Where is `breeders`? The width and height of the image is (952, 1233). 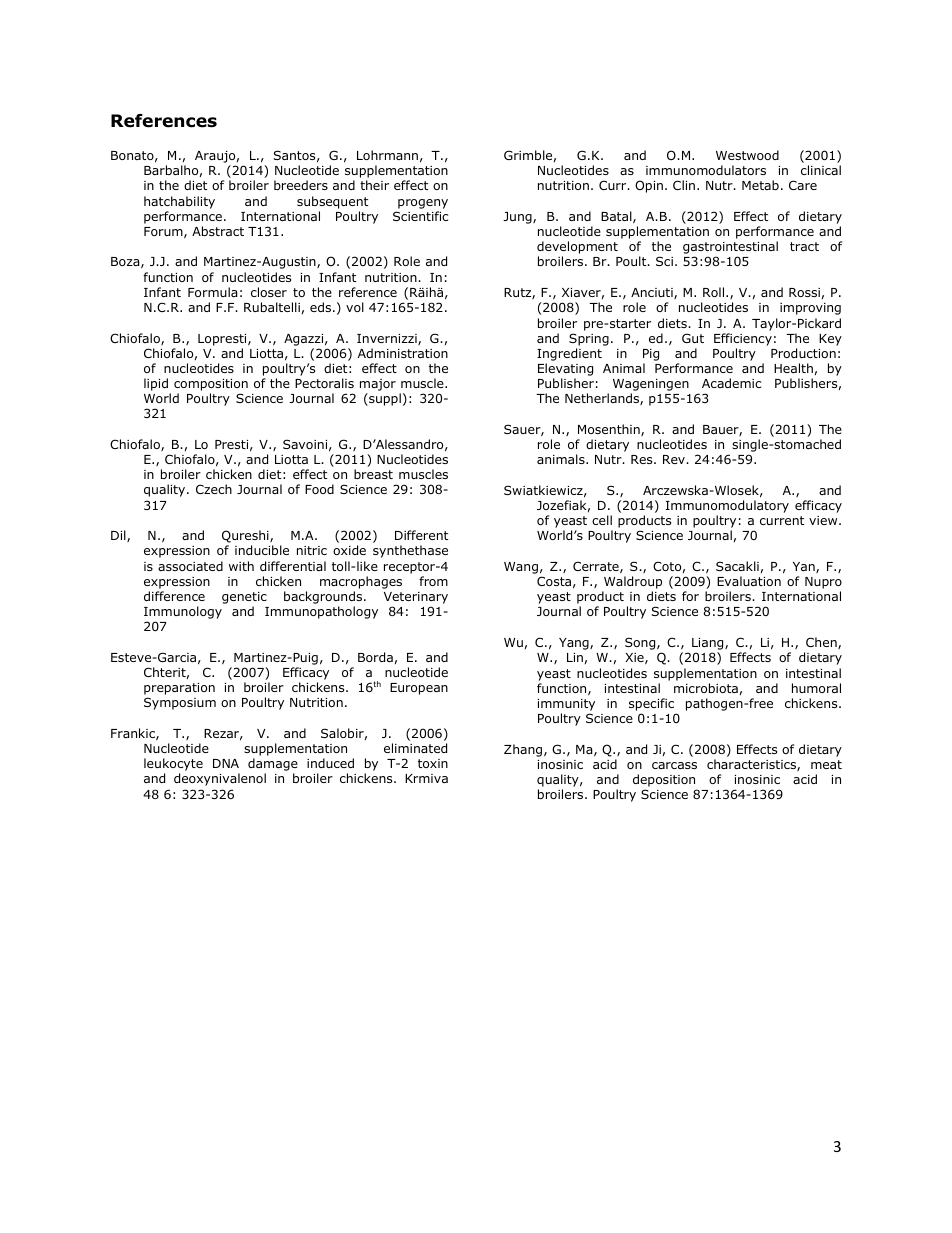
breeders is located at coordinates (301, 185).
